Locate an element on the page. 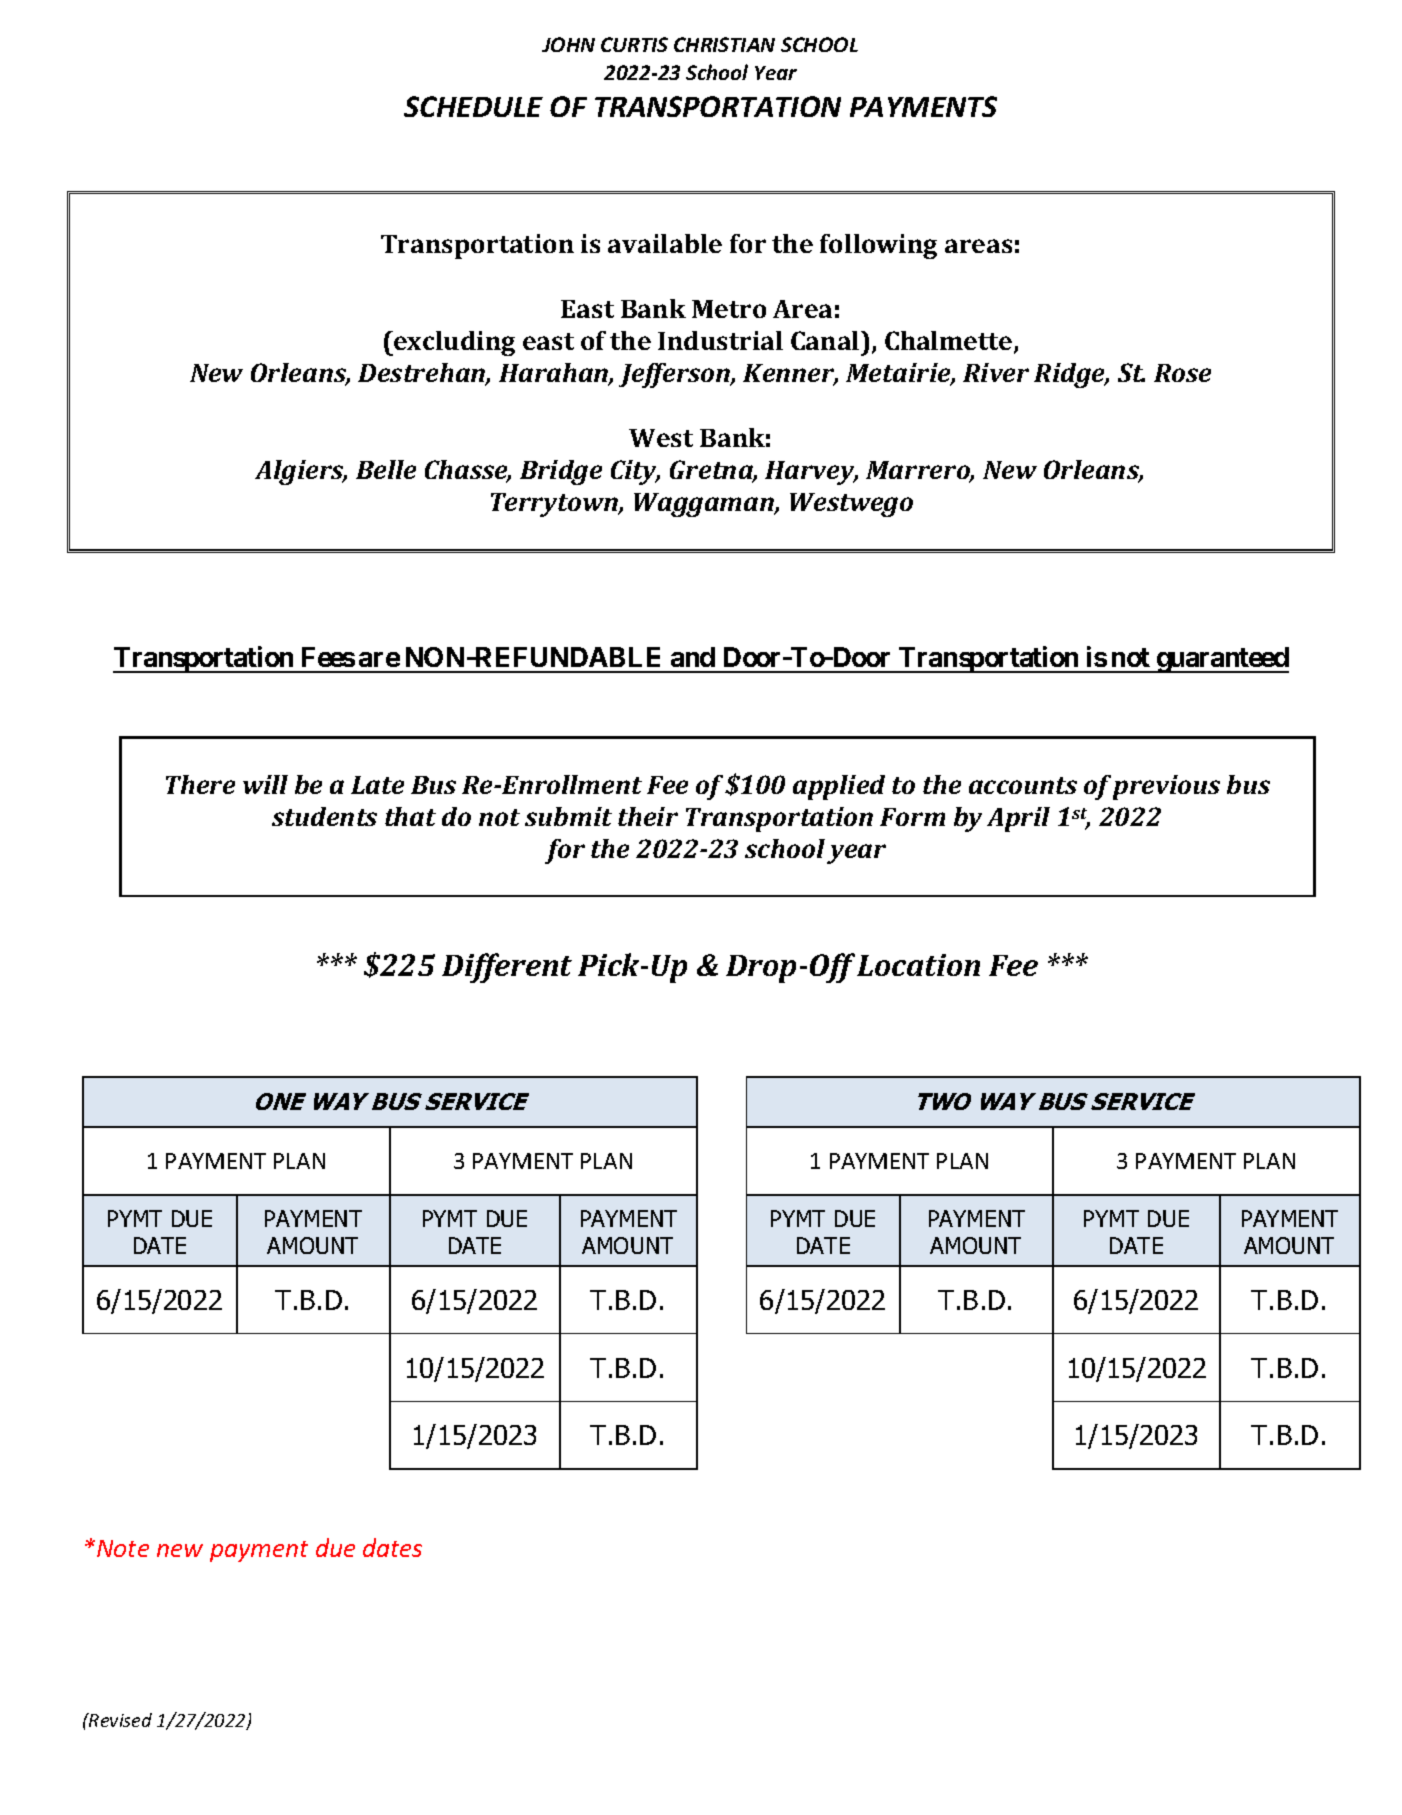  Form is located at coordinates (912, 817).
